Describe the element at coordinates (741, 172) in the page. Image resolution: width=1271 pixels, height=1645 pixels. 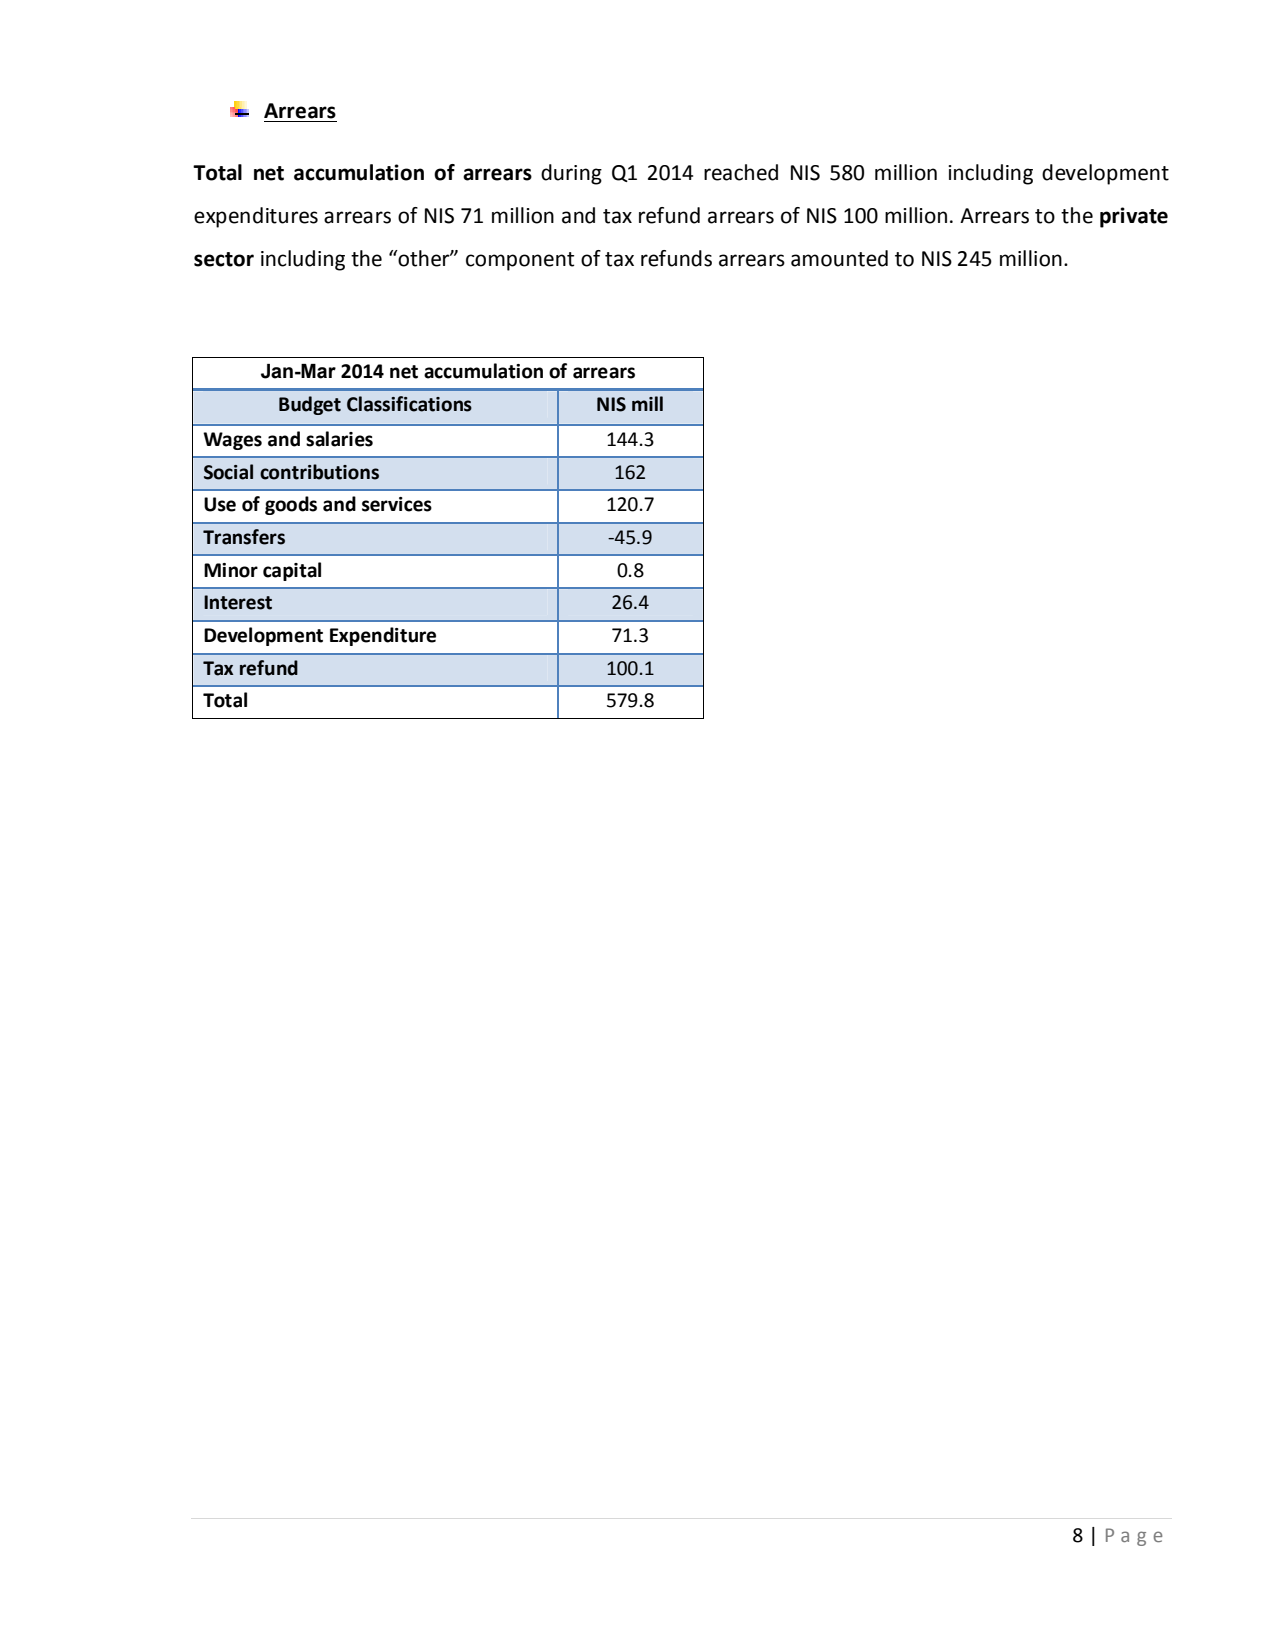
I see `reached` at that location.
